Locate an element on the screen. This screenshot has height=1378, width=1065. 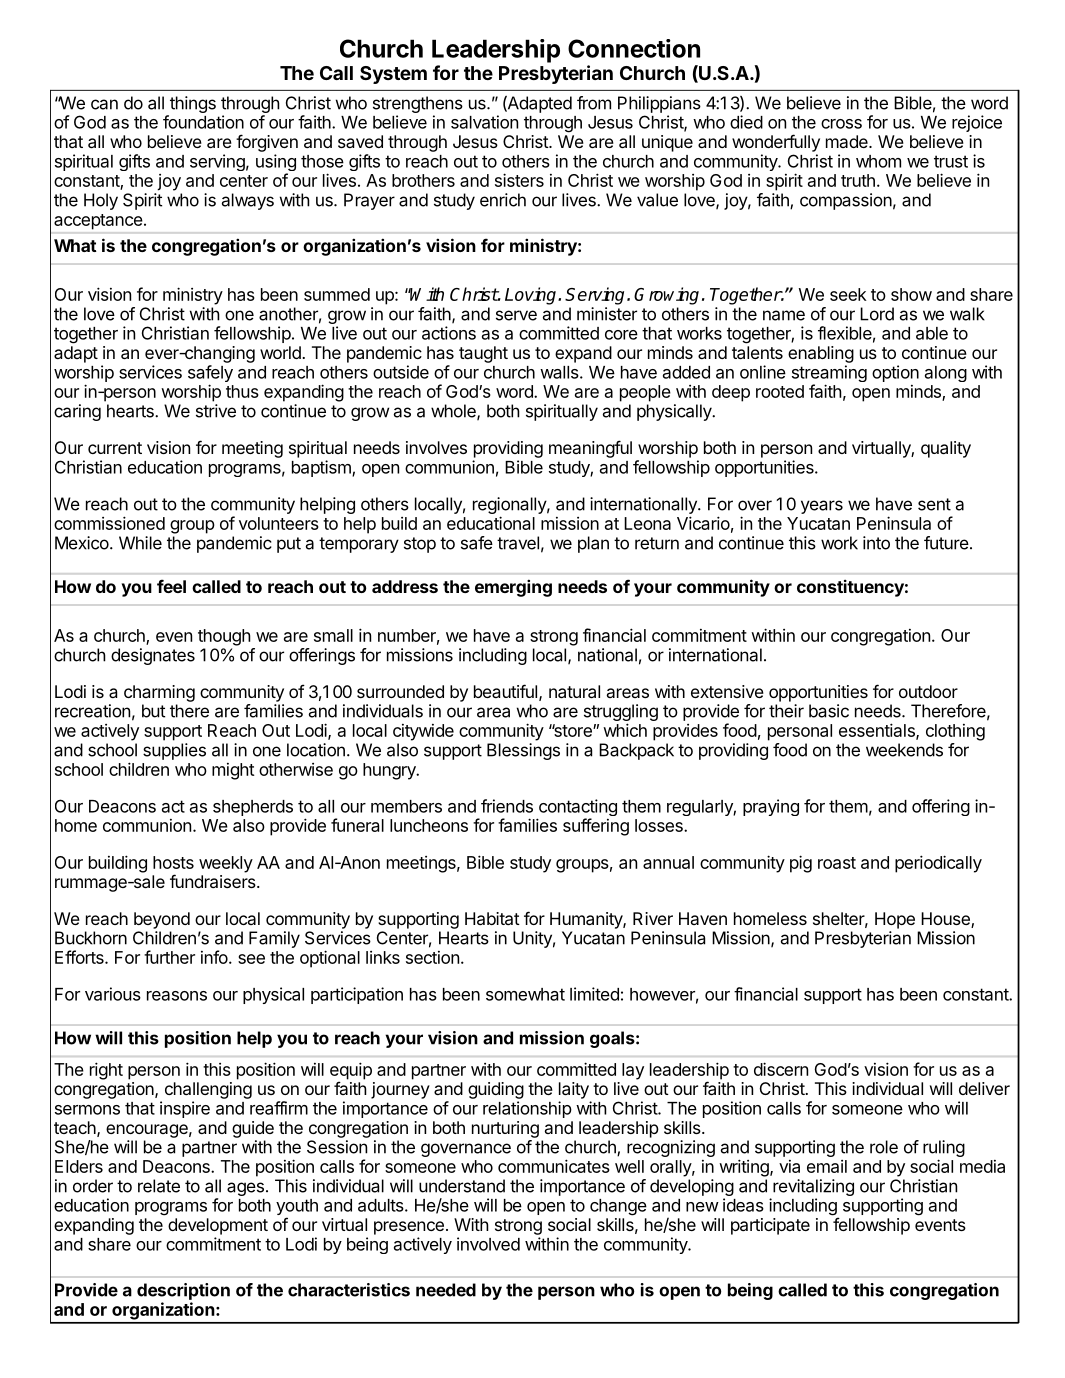
development is located at coordinates (218, 1226).
